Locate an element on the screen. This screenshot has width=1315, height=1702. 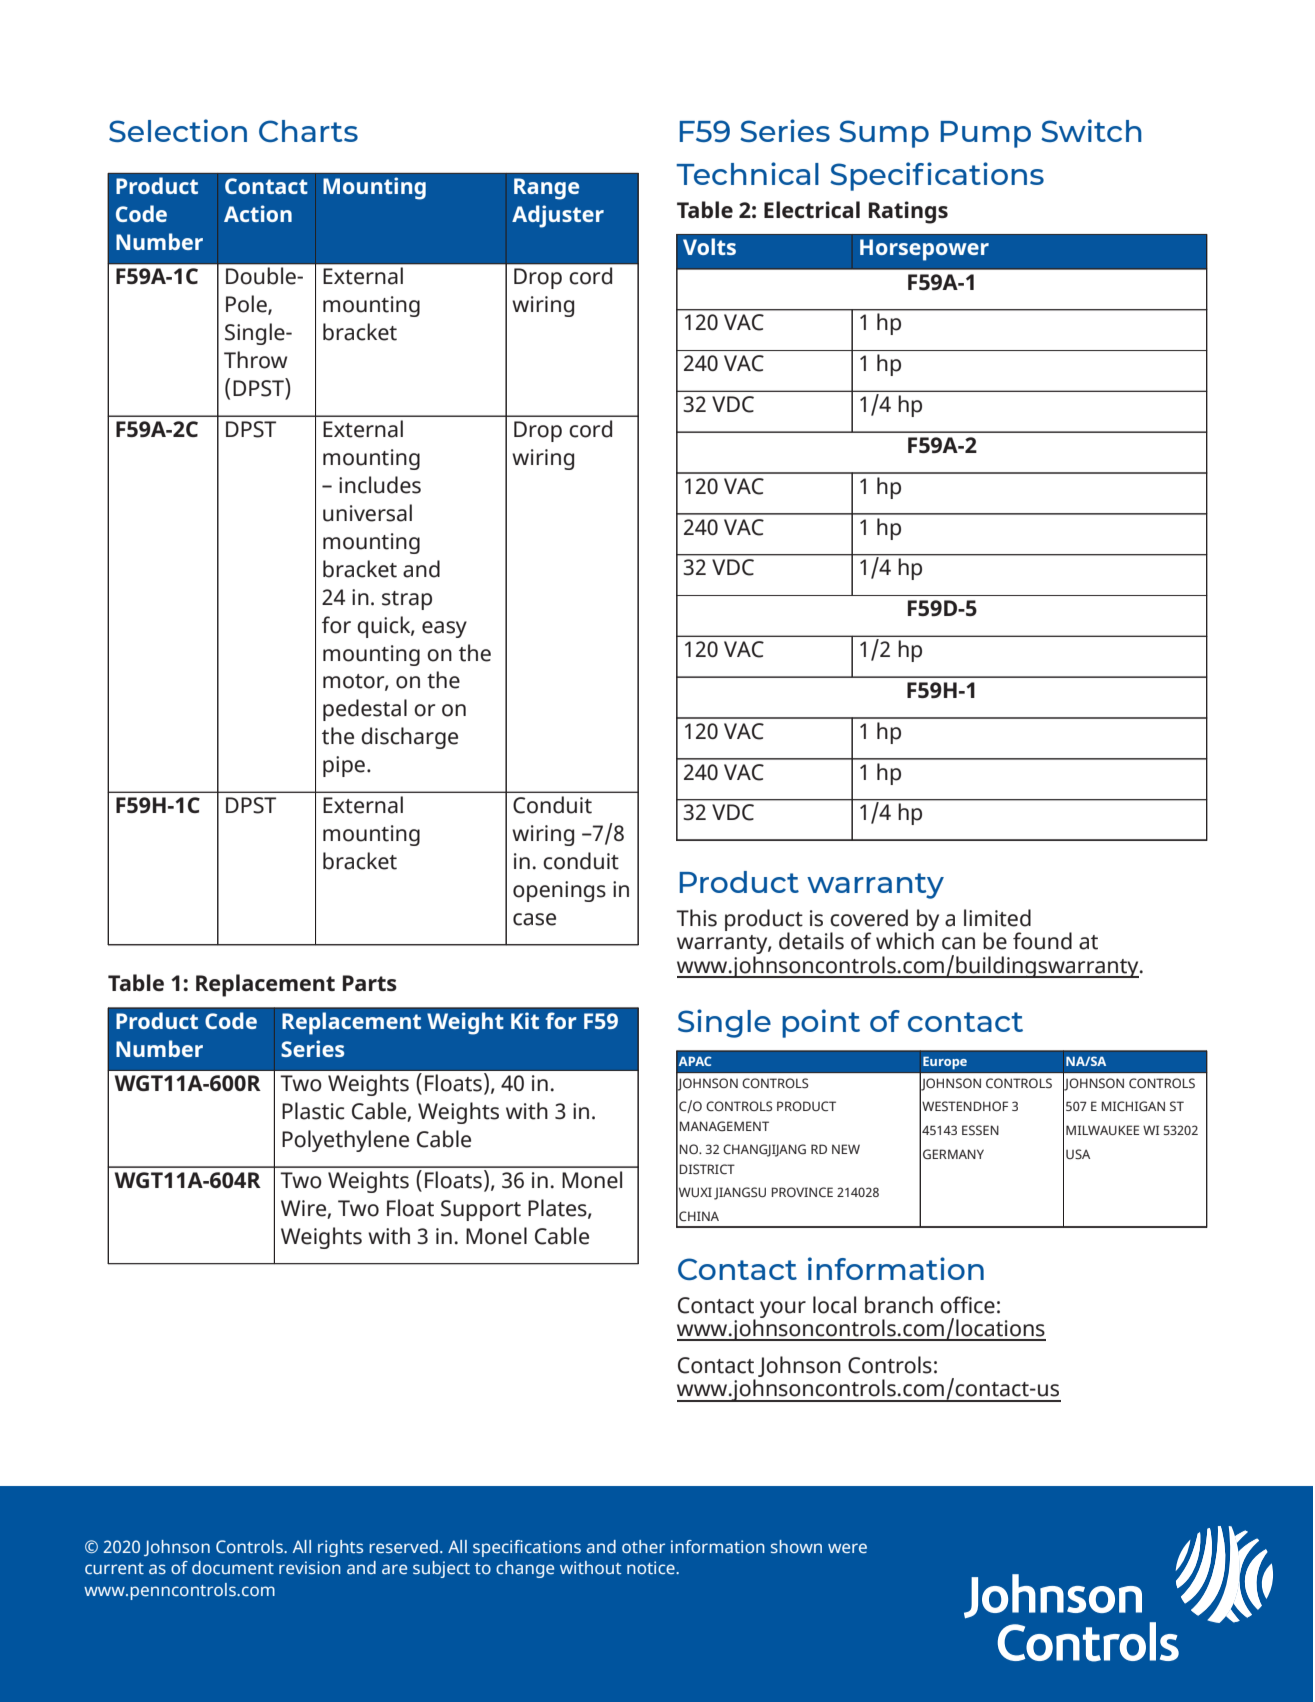
limited is located at coordinates (997, 918).
